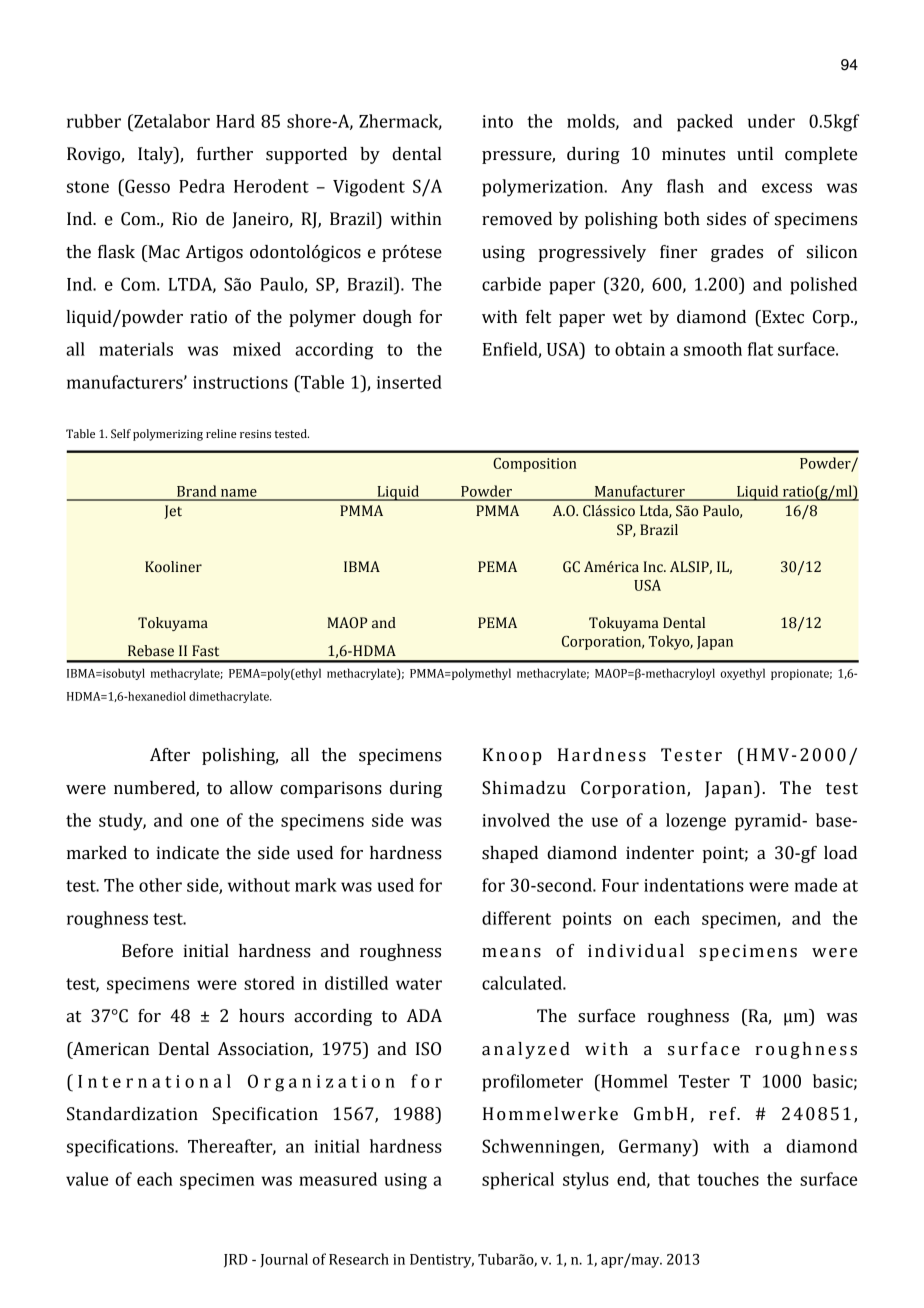 Image resolution: width=924 pixels, height=1308 pixels. I want to click on Jet, so click(173, 512).
